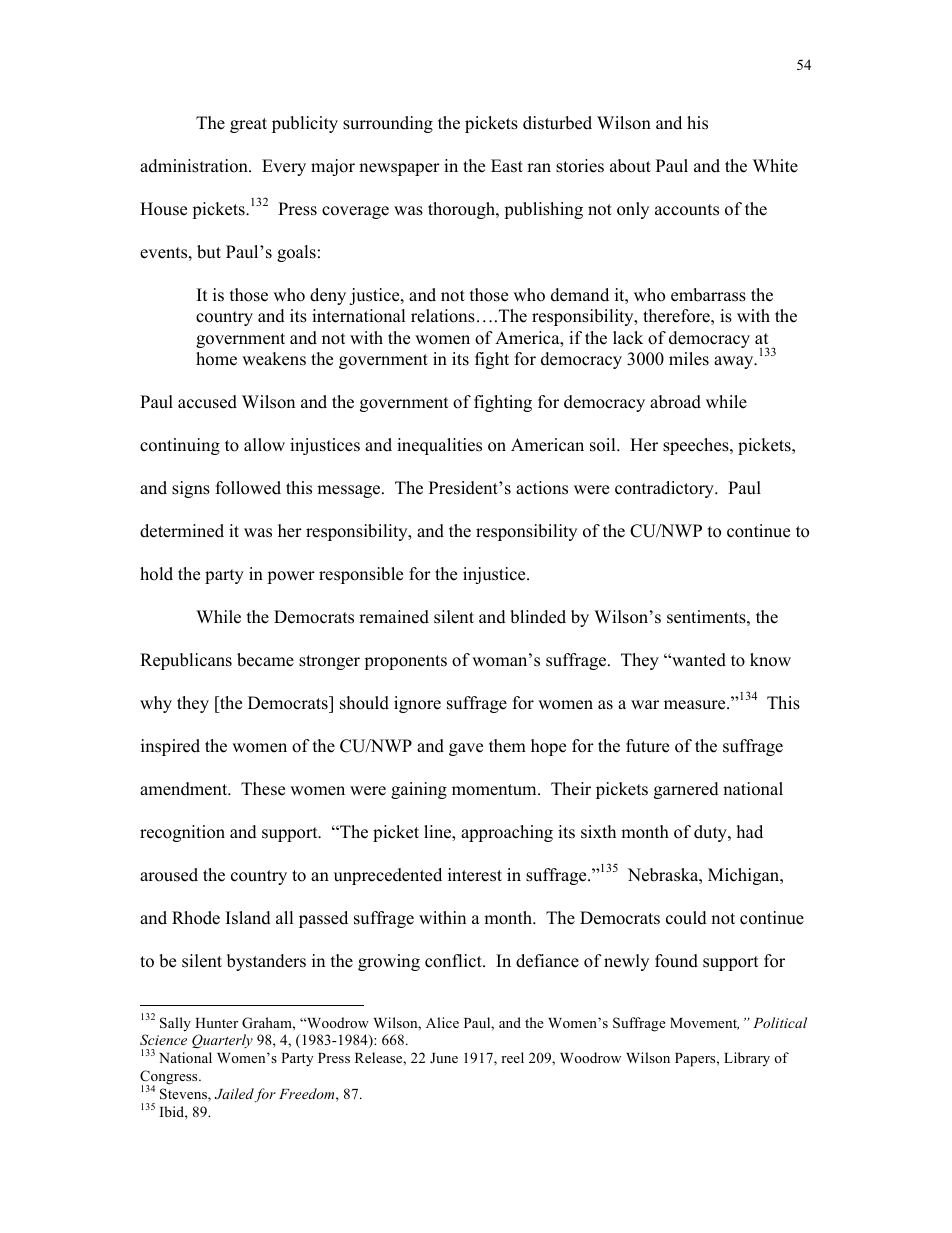  I want to click on great, so click(248, 125).
